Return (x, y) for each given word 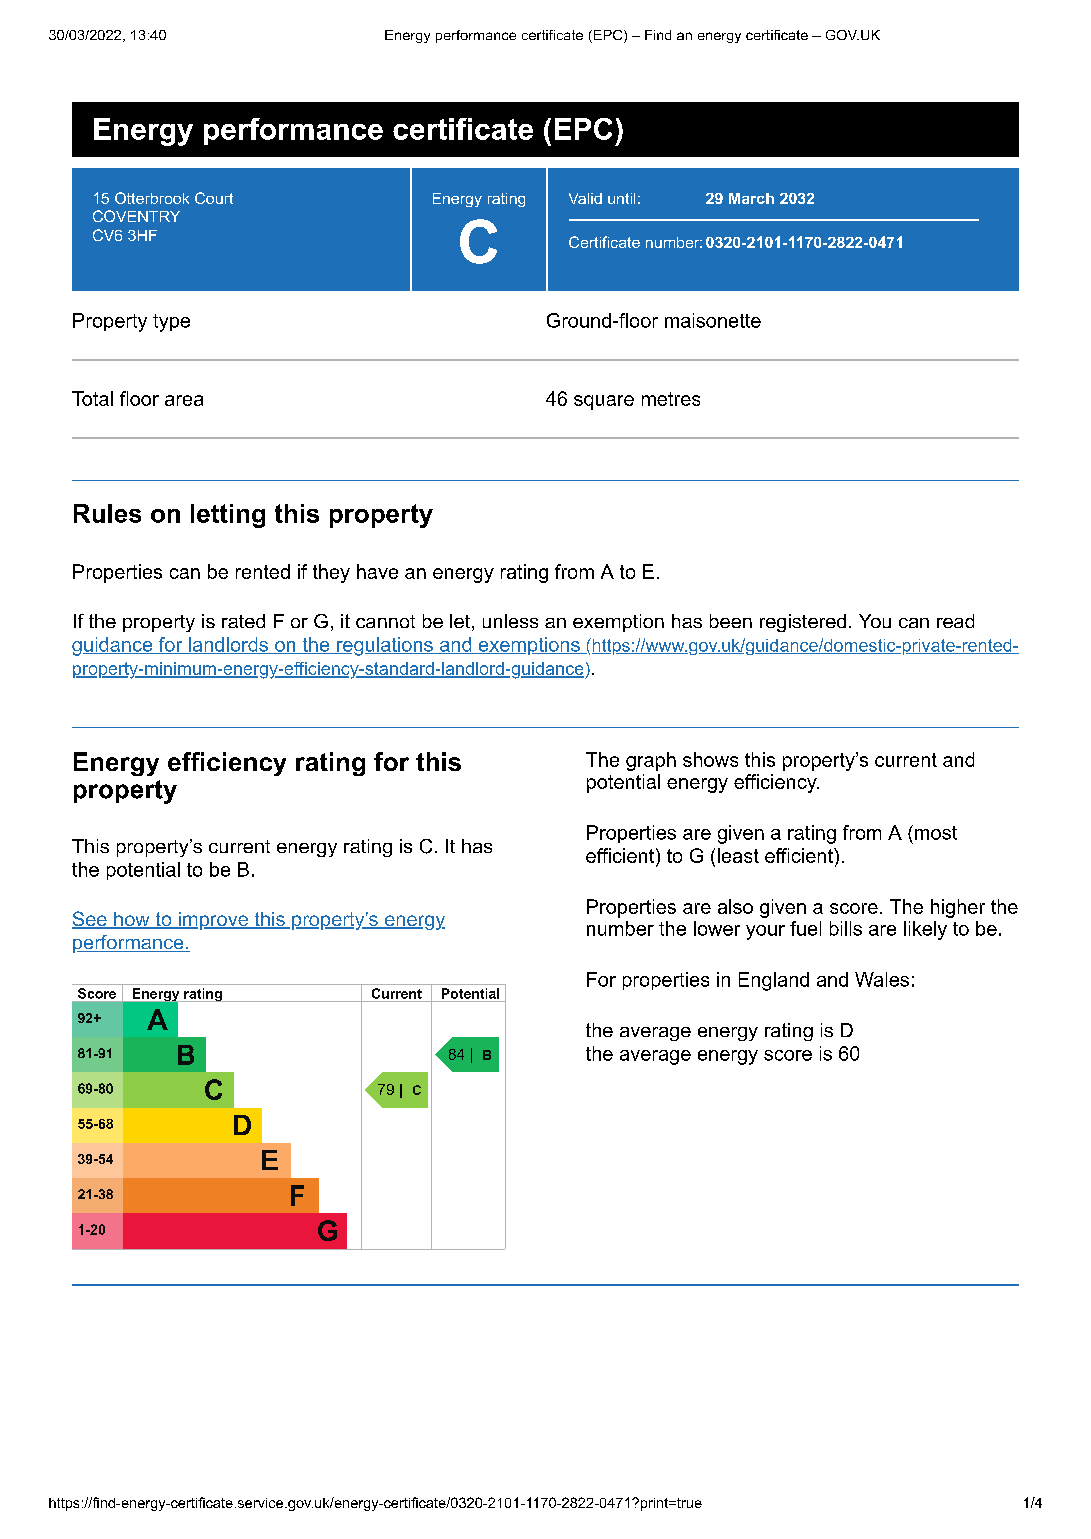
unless (510, 621)
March (751, 198)
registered (803, 623)
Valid (585, 198)
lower (717, 928)
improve (213, 921)
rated (243, 621)
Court (214, 198)
